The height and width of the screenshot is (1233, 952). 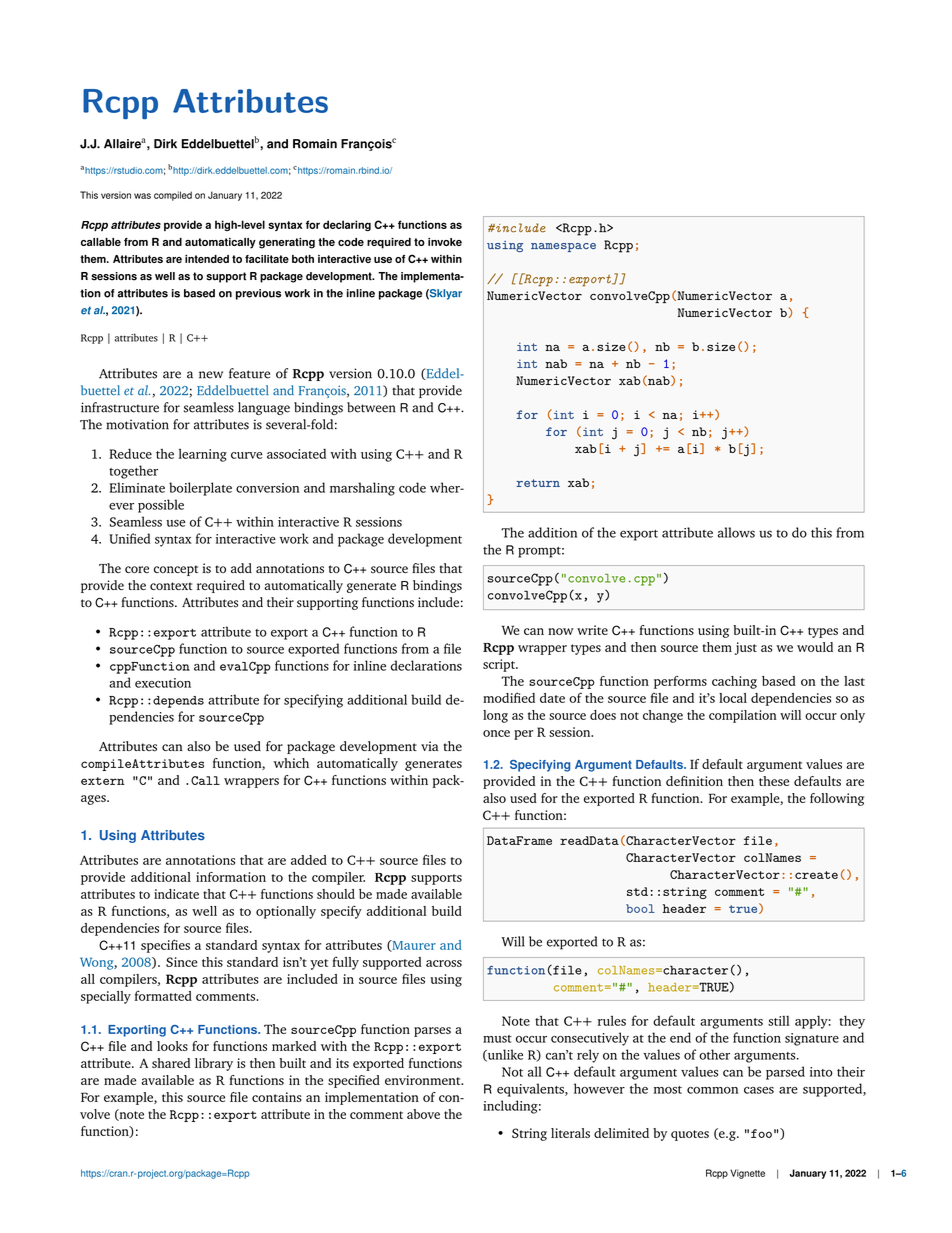 I want to click on namespace, so click(x=563, y=247).
